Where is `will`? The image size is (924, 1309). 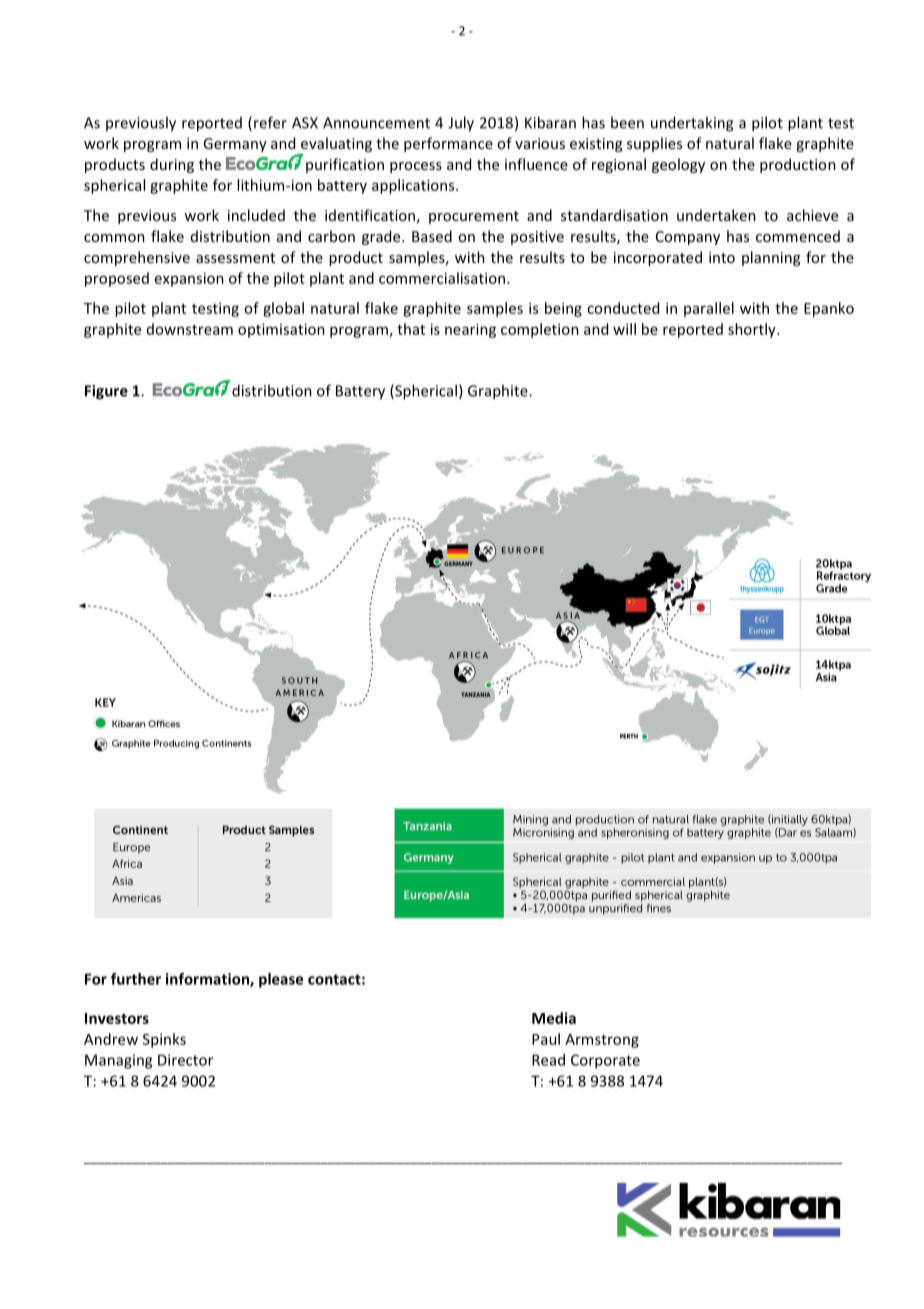
will is located at coordinates (624, 329).
